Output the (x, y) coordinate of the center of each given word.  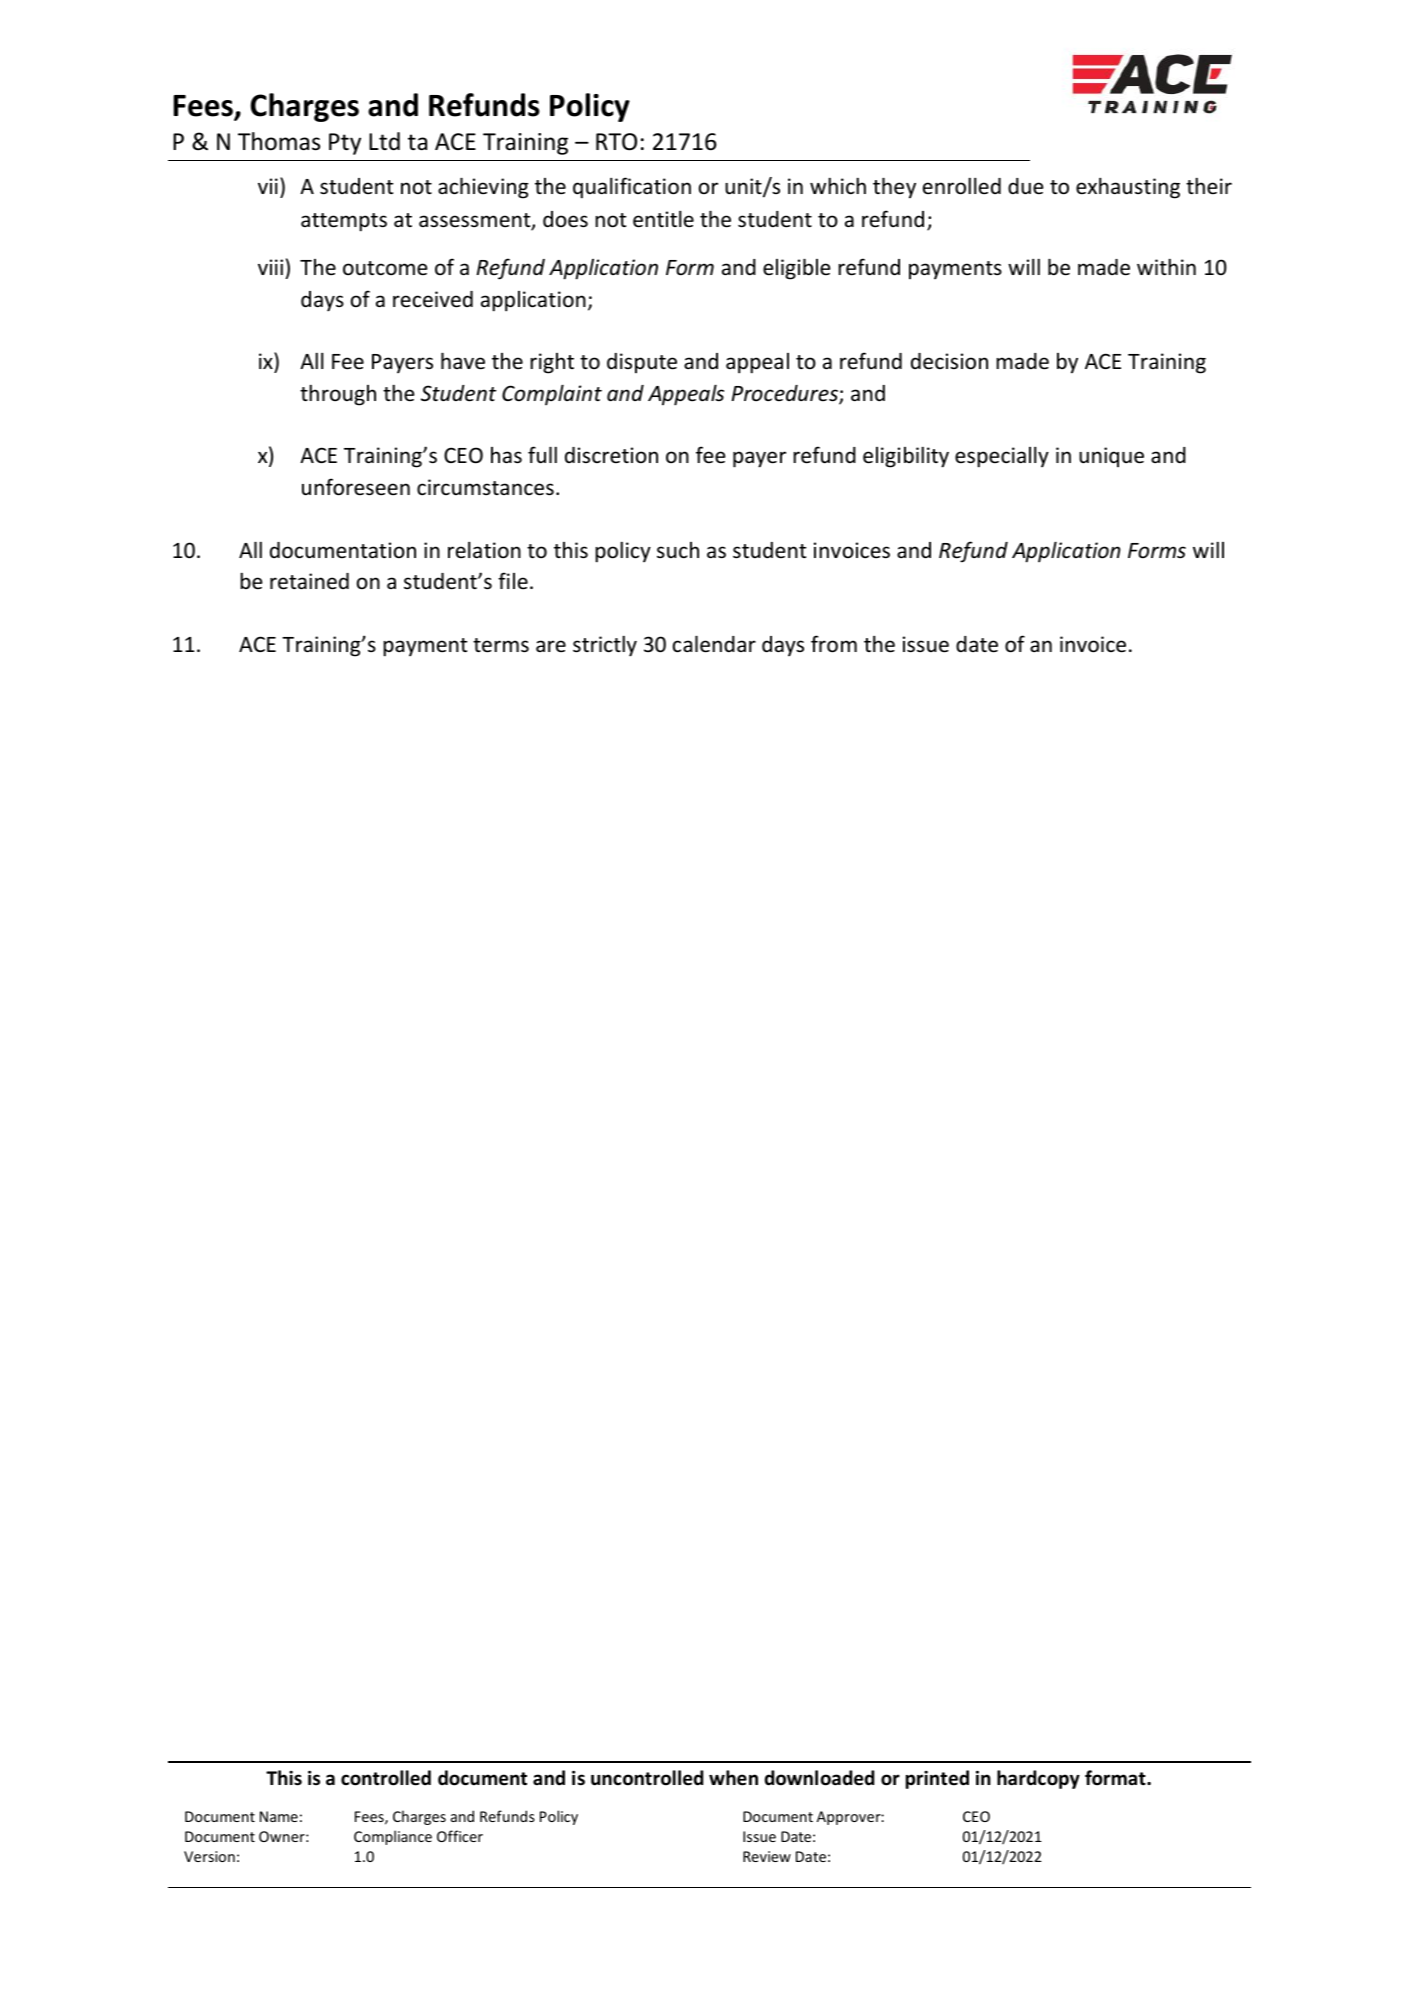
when (733, 1778)
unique (1111, 457)
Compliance (393, 1837)
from (834, 644)
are (551, 646)
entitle (663, 219)
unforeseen (356, 487)
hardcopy (1038, 1779)
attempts (344, 222)
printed (937, 1779)
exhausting (1128, 188)
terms (501, 645)
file (513, 580)
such (678, 550)
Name (279, 1816)
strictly (605, 646)
